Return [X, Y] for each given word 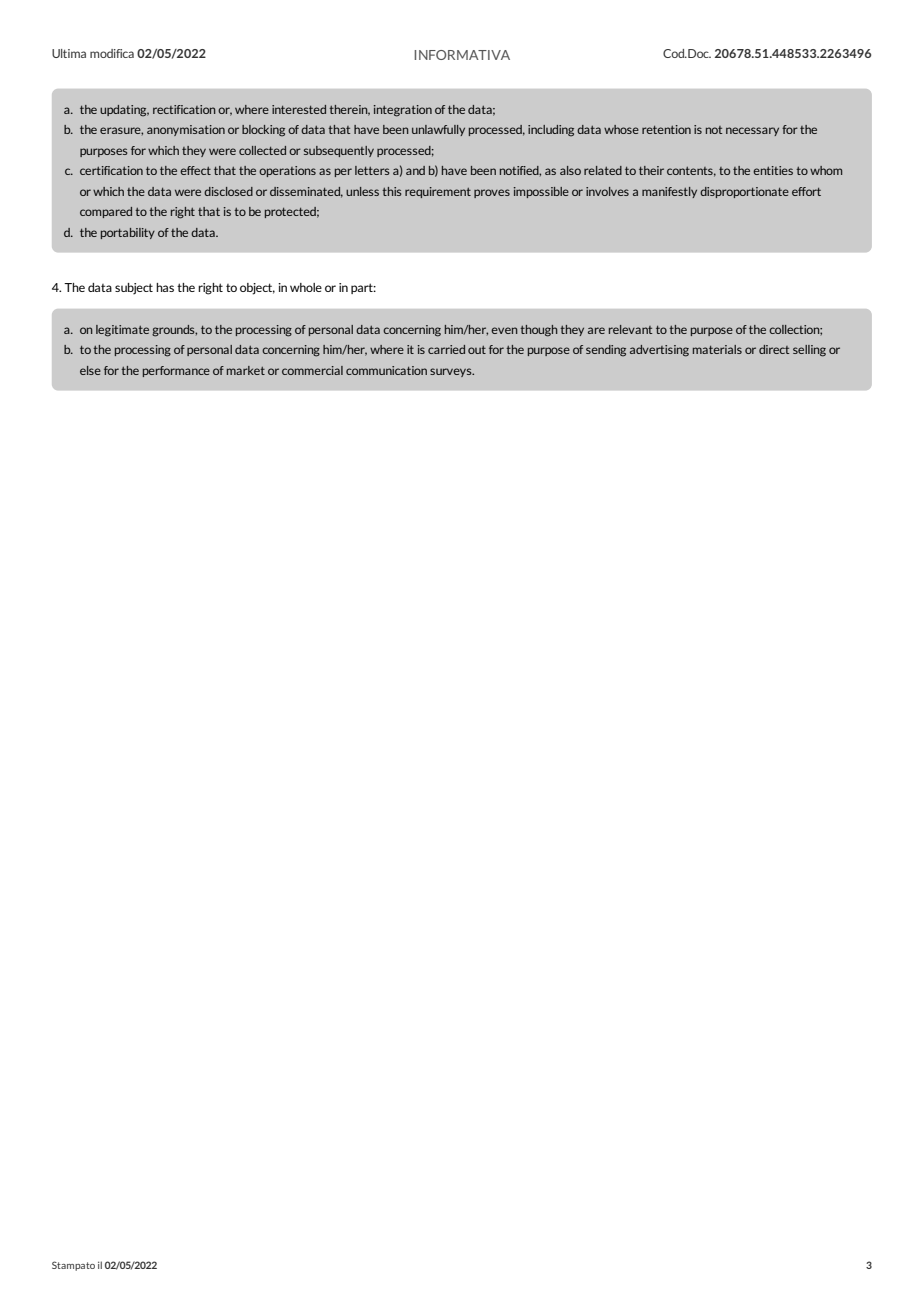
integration [403, 111]
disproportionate [744, 192]
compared [106, 212]
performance [176, 371]
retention [666, 129]
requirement [438, 192]
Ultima [69, 53]
